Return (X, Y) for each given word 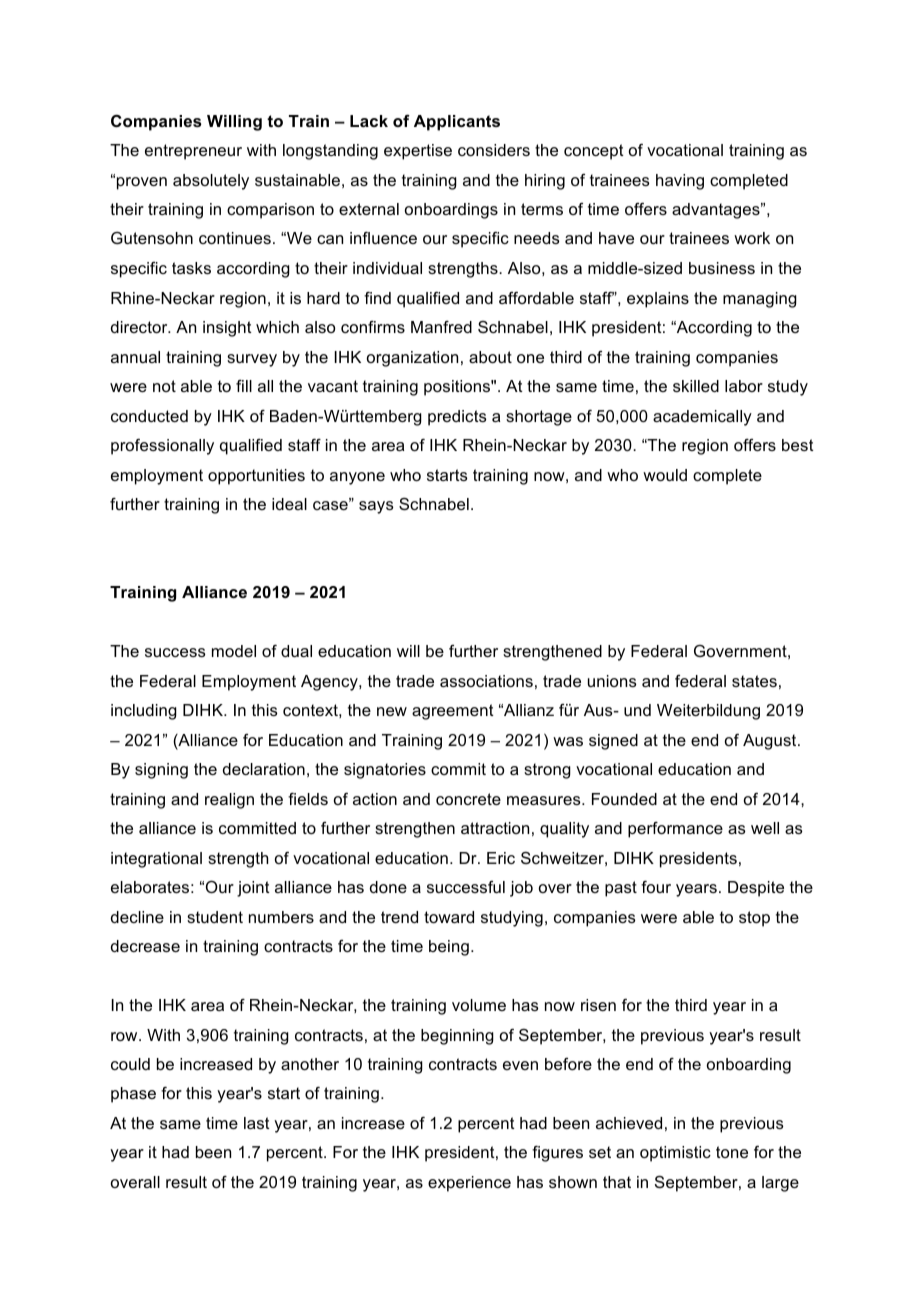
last (257, 1123)
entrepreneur (193, 152)
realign (229, 801)
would (665, 475)
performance (675, 830)
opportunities (256, 477)
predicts (457, 418)
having (680, 182)
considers (494, 150)
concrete (468, 799)
